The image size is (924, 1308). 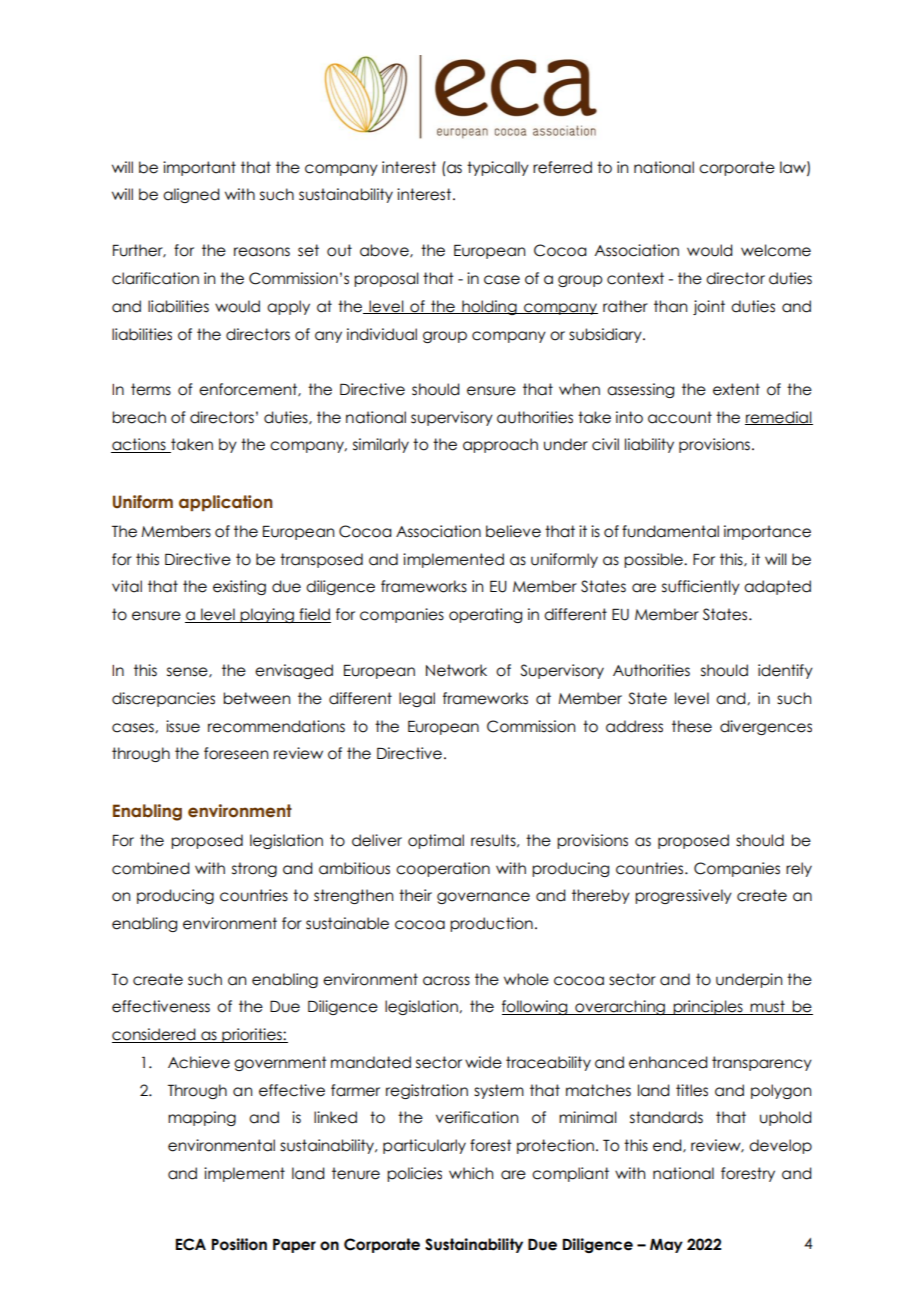 I want to click on issue, so click(x=183, y=726).
